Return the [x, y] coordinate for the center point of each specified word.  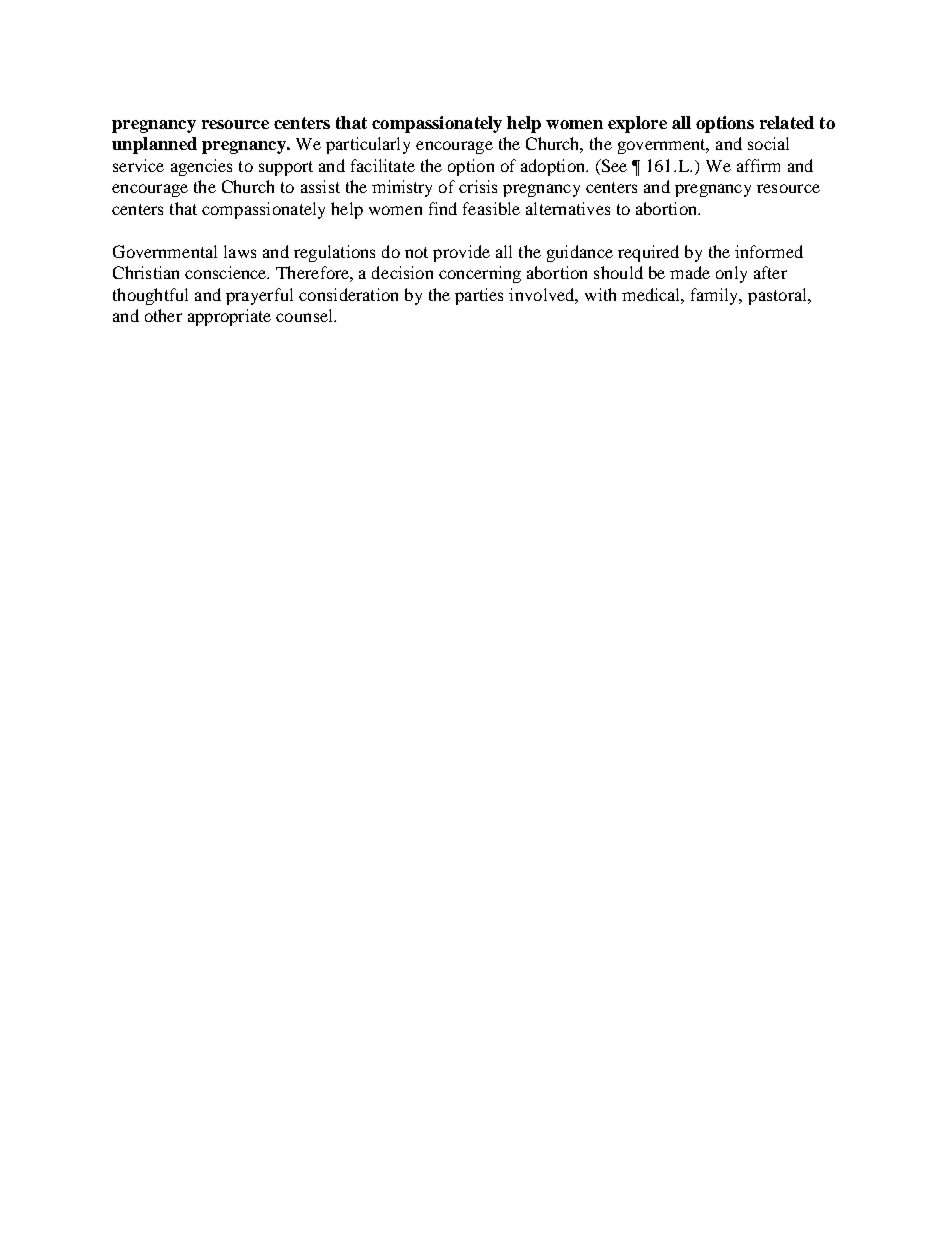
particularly [368, 145]
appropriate [229, 317]
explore [637, 124]
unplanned [154, 145]
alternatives [568, 208]
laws [240, 251]
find [443, 208]
